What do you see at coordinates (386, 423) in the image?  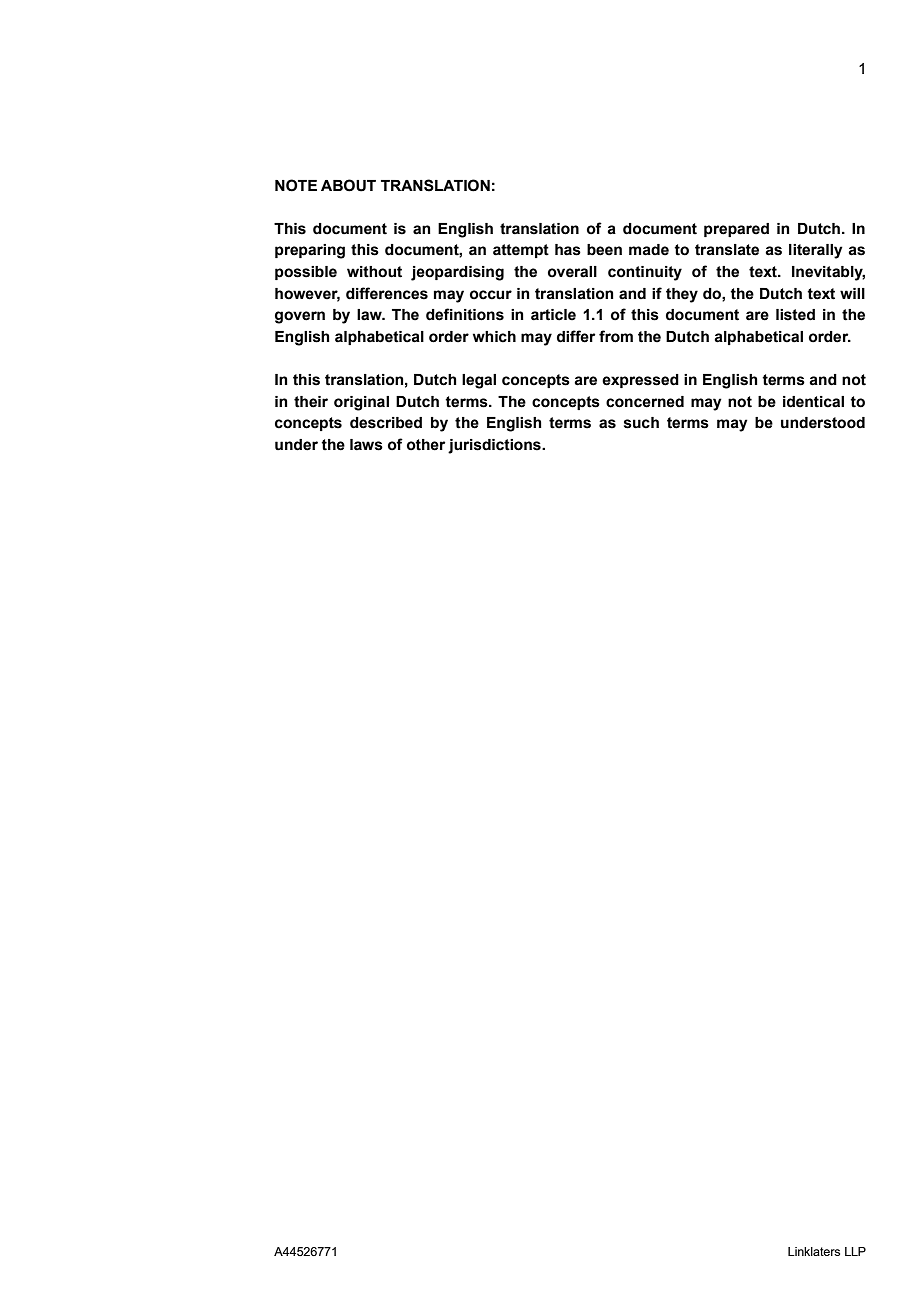 I see `described` at bounding box center [386, 423].
